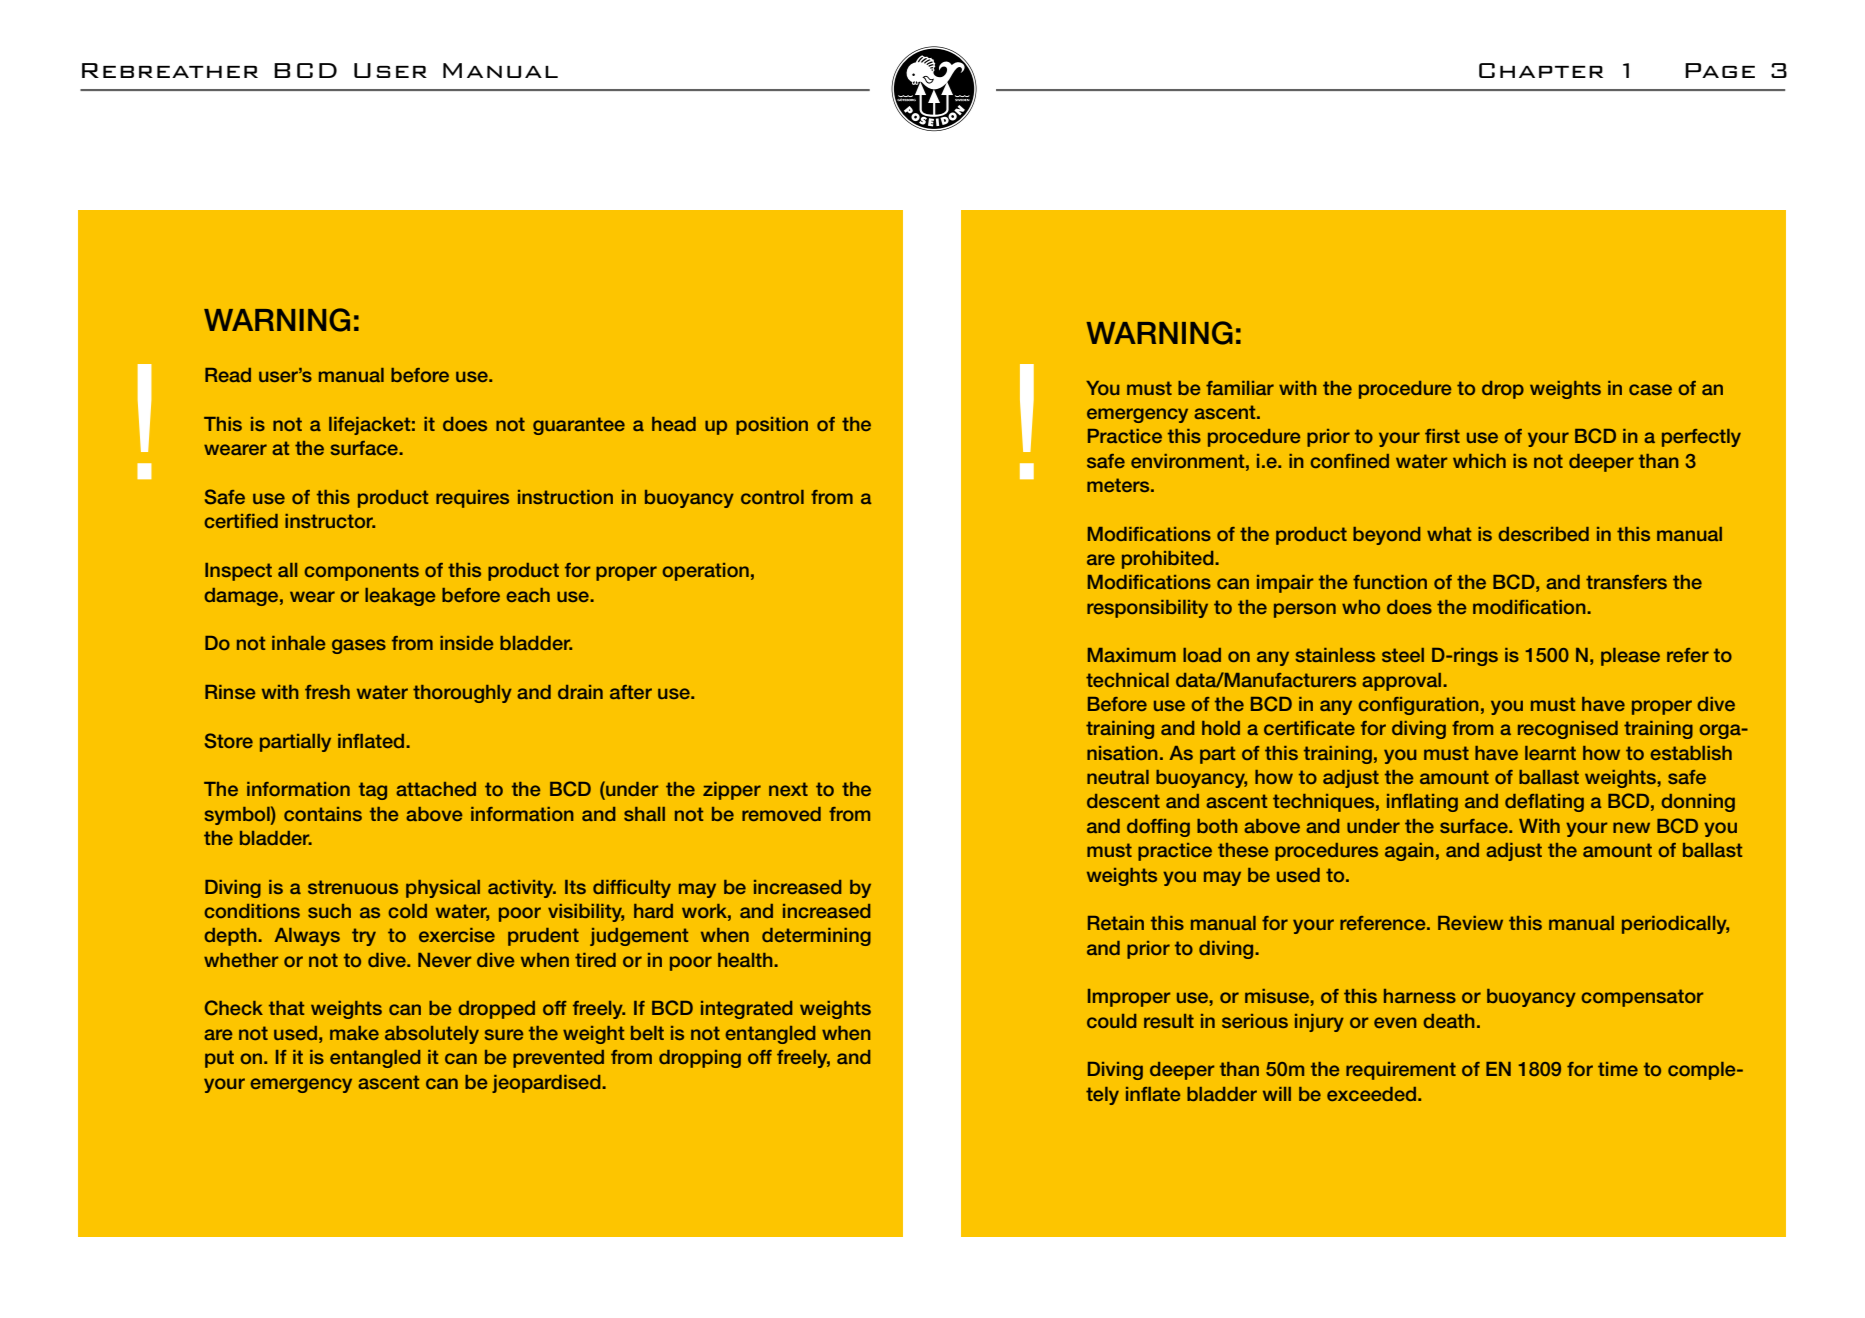 This image has height=1318, width=1865. Describe the element at coordinates (1240, 388) in the image. I see `familiar` at that location.
